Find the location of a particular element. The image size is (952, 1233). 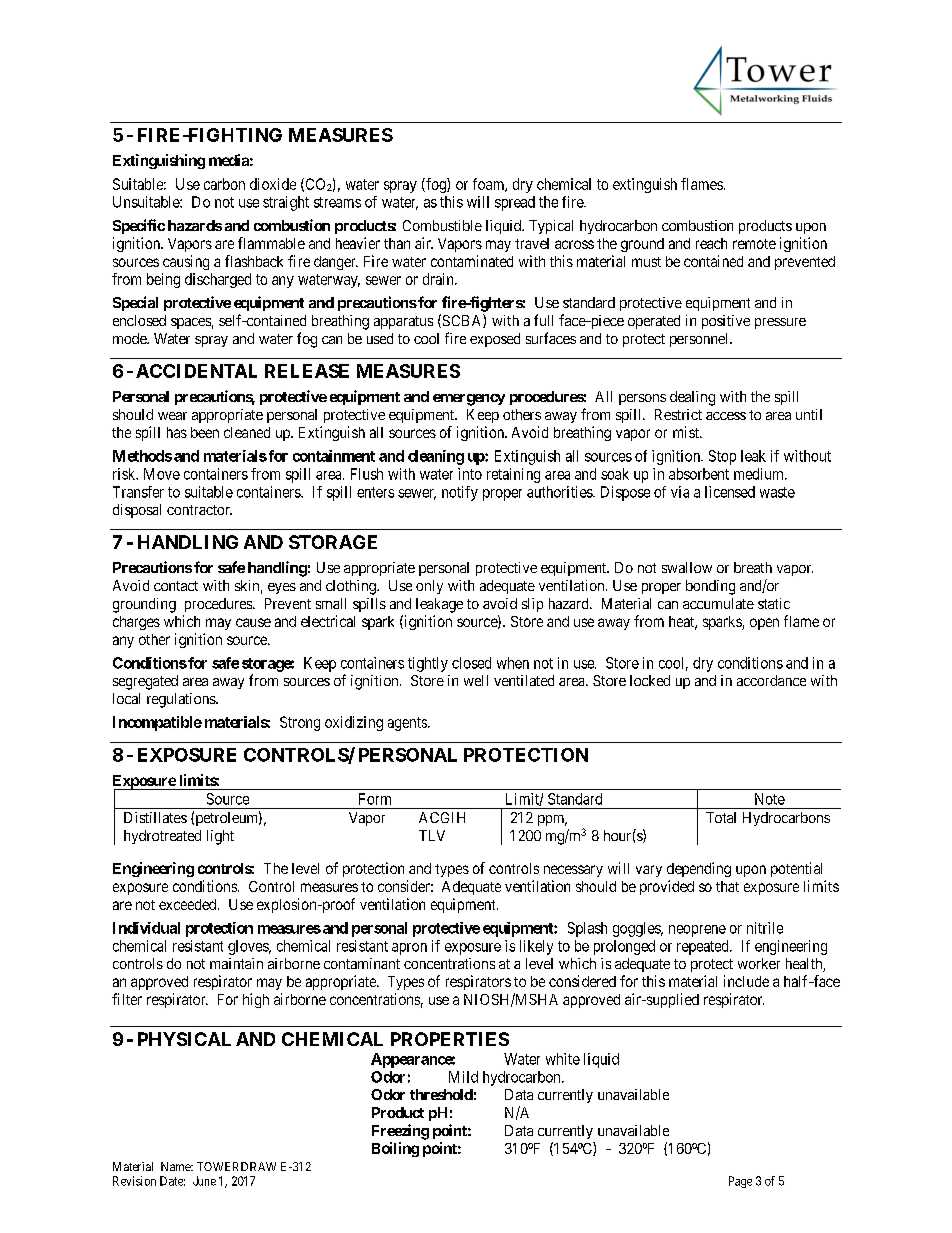

Combustible is located at coordinates (442, 225).
